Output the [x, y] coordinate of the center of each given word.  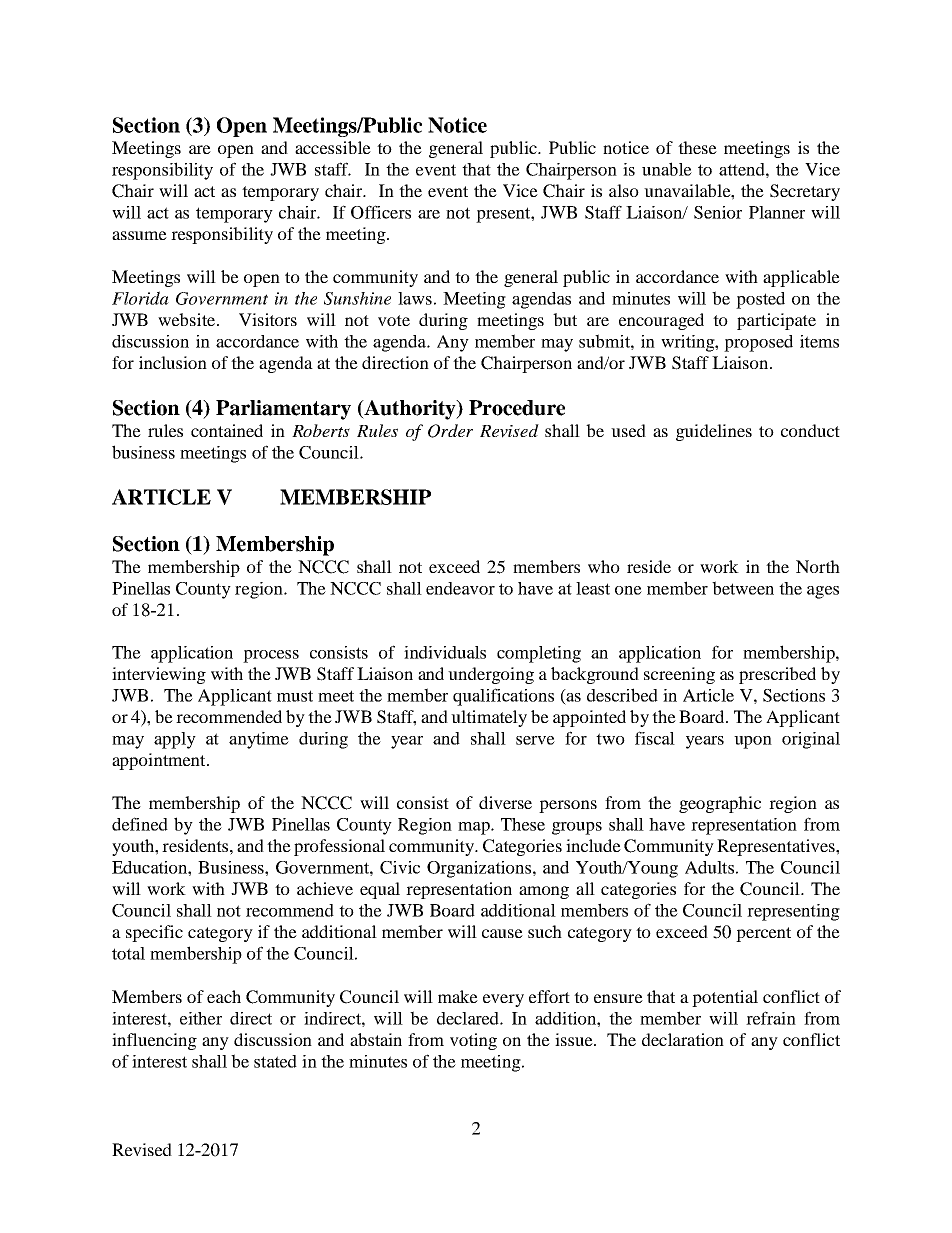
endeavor [460, 588]
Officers [381, 212]
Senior [718, 212]
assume [139, 235]
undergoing [491, 675]
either [201, 1018]
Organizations [479, 869]
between [743, 588]
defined [140, 824]
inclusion [173, 362]
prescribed [777, 675]
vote [394, 320]
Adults [709, 867]
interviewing [159, 675]
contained [227, 430]
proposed [758, 343]
